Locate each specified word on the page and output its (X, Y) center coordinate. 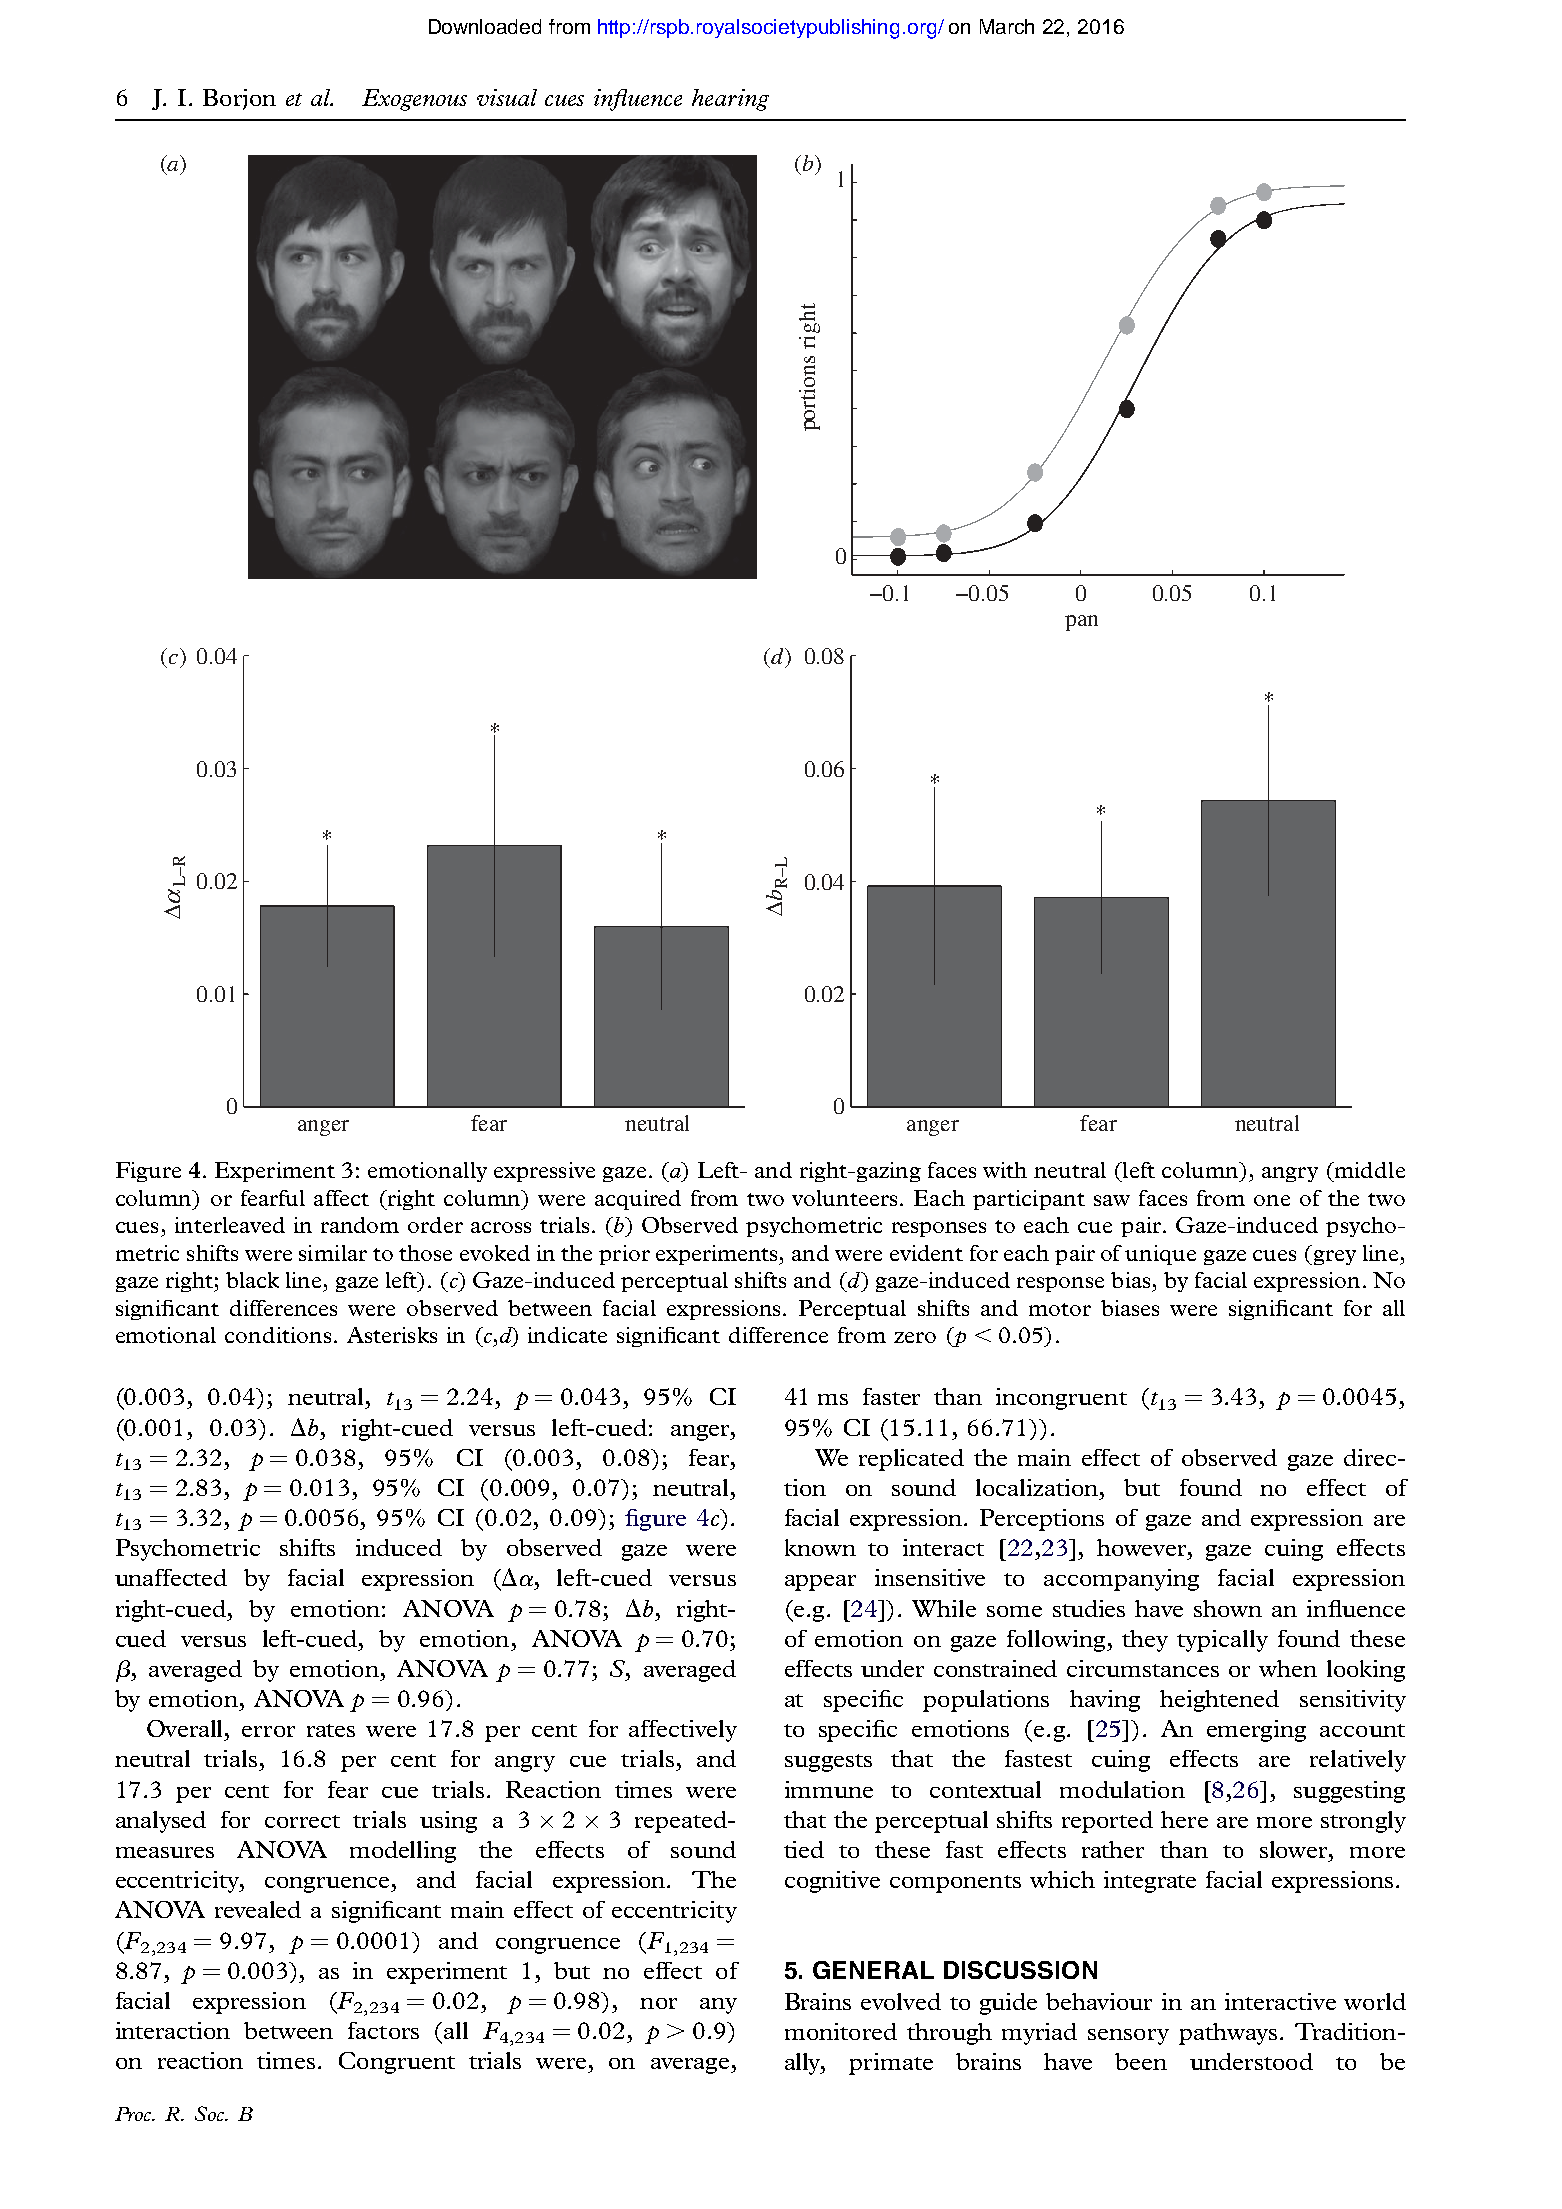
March (1007, 26)
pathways (1228, 2034)
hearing (730, 100)
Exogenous (414, 100)
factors (383, 2030)
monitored (841, 2031)
